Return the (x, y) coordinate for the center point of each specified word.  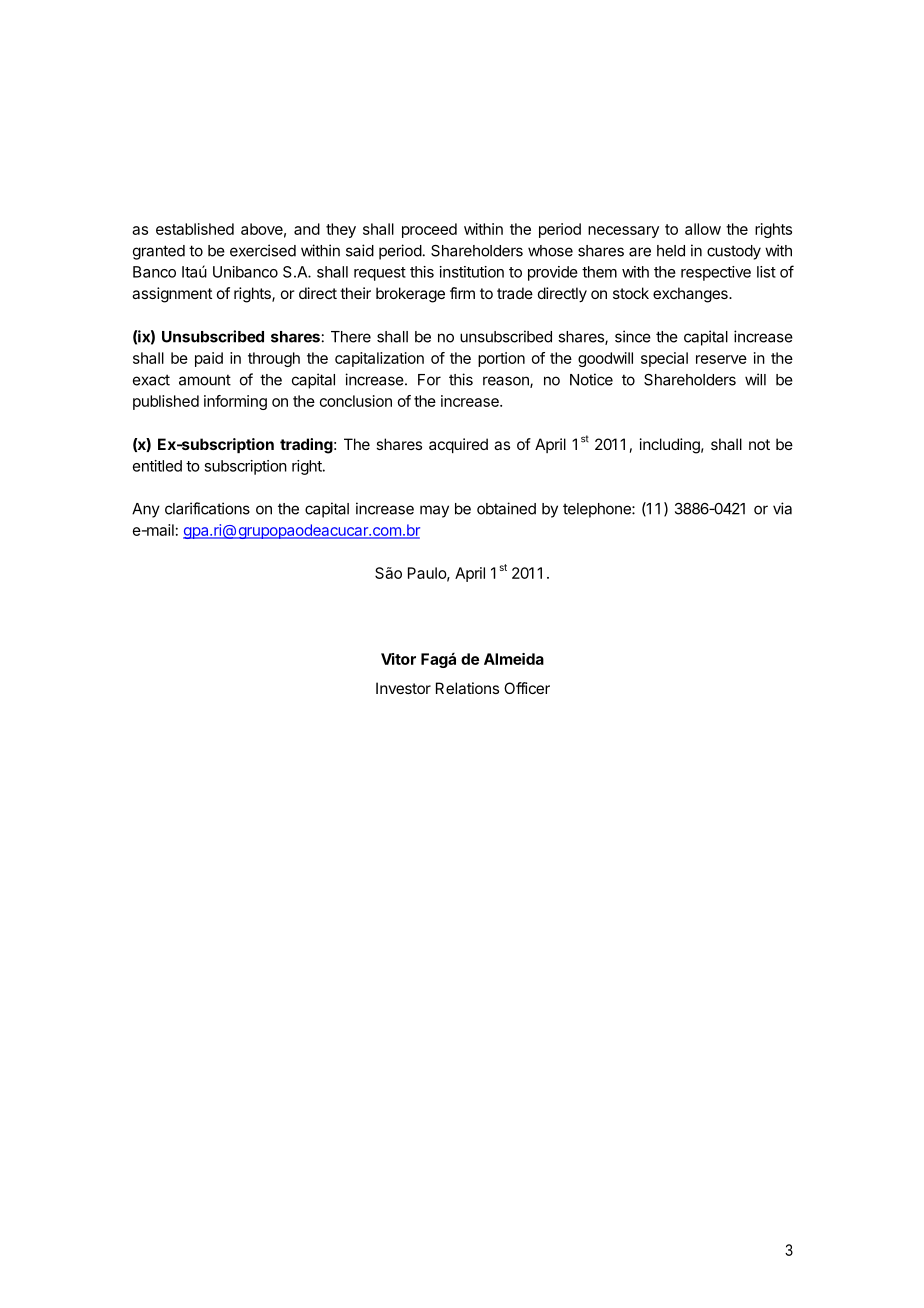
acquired (458, 445)
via (782, 508)
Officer (527, 688)
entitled (157, 466)
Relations (467, 688)
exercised (263, 250)
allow (703, 229)
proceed (429, 230)
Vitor (398, 659)
